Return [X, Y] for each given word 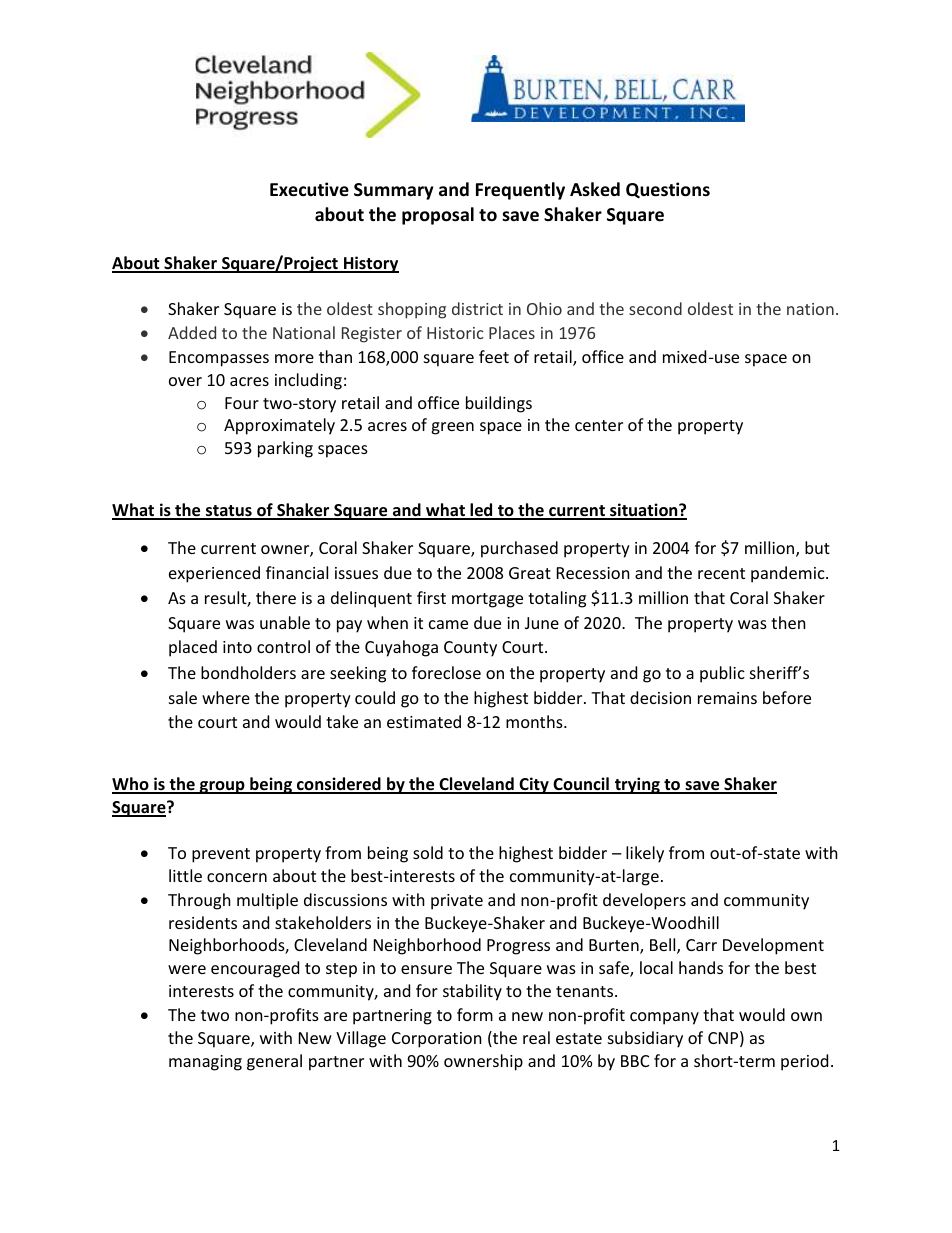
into [237, 647]
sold [428, 852]
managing [205, 1063]
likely [645, 854]
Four [242, 403]
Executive [309, 189]
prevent [221, 855]
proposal [438, 216]
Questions [668, 190]
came [448, 624]
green [452, 428]
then [788, 622]
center [599, 425]
